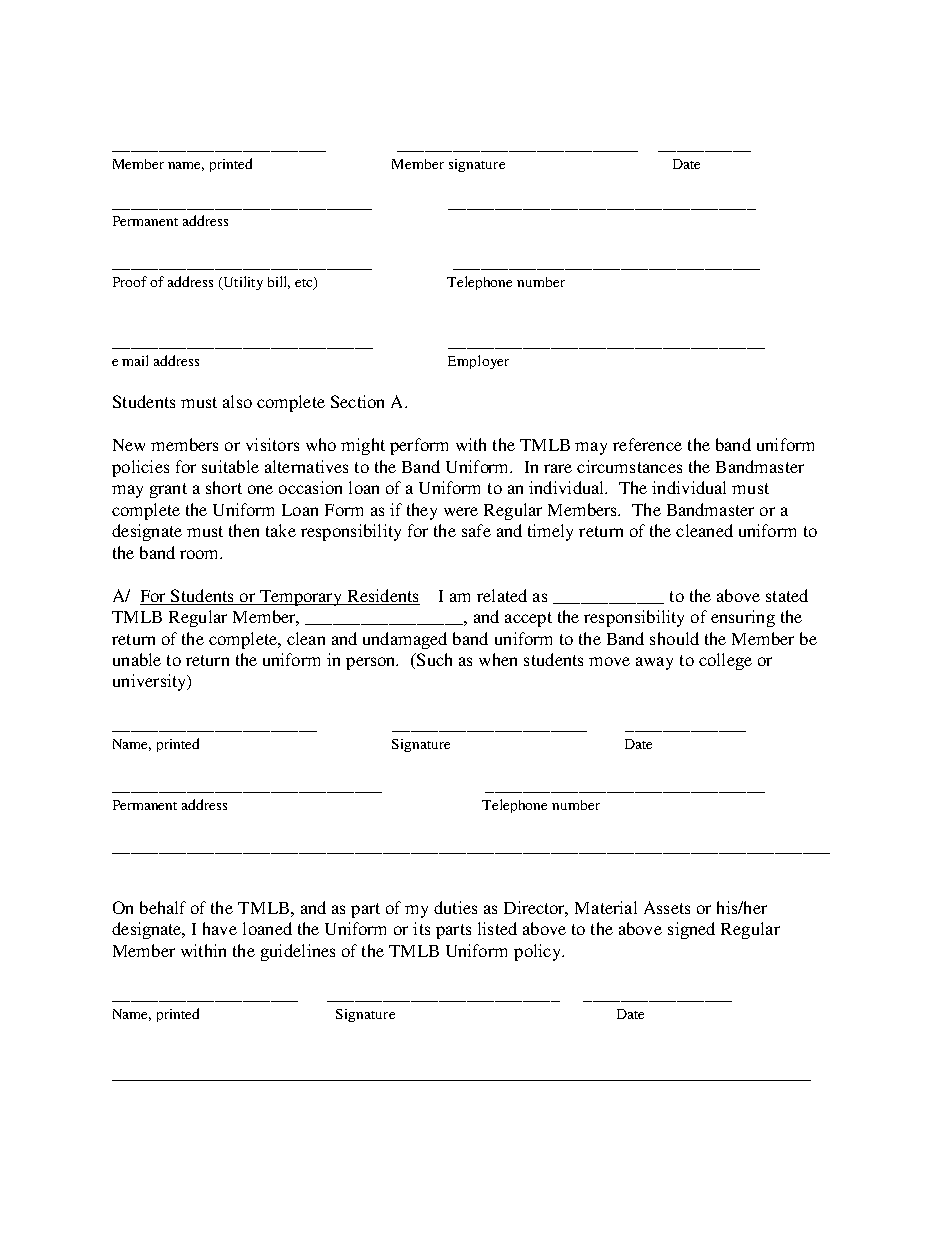 Image resolution: width=952 pixels, height=1233 pixels. I want to click on university, so click(151, 682).
